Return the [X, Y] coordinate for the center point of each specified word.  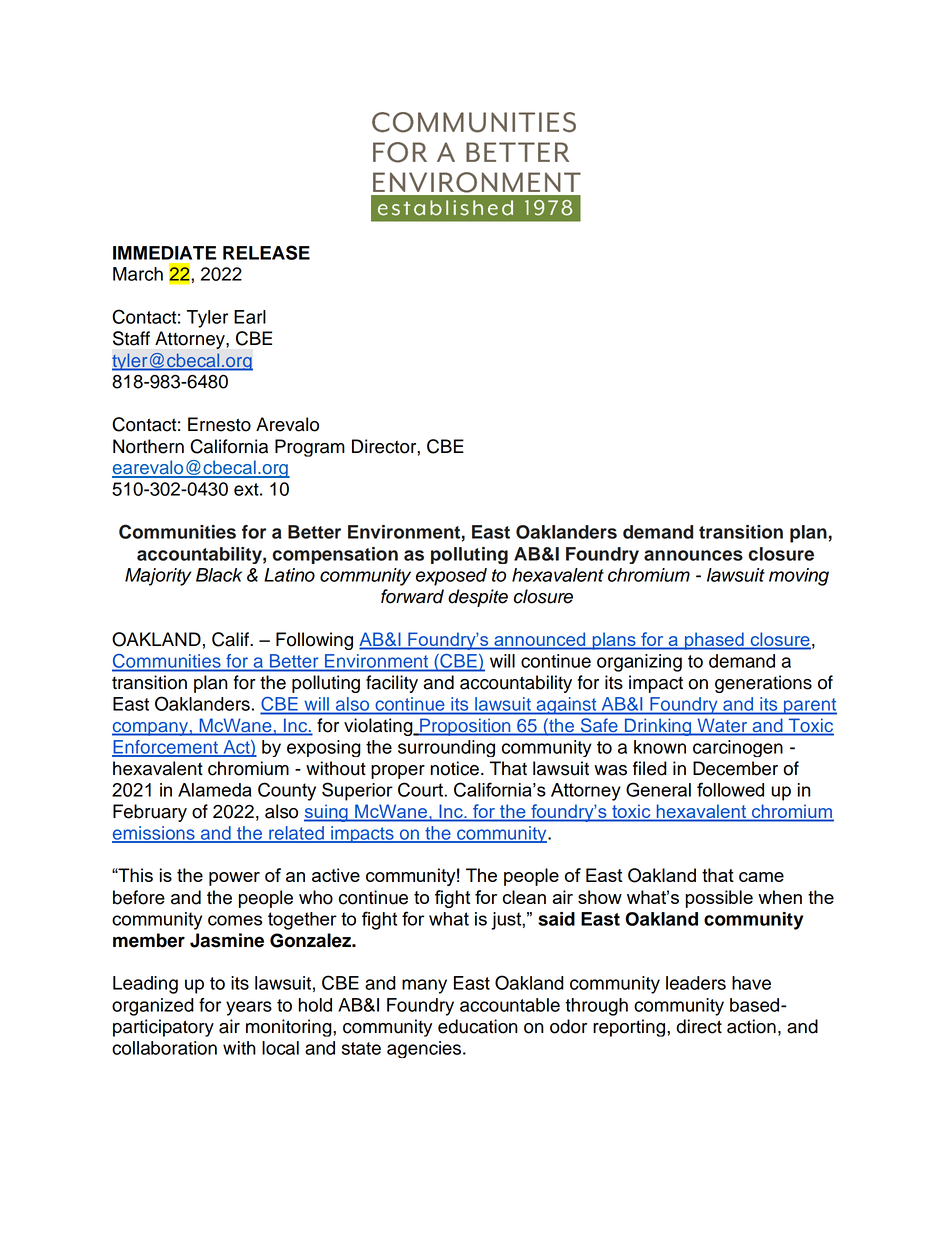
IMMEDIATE [164, 253]
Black [219, 575]
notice [454, 768]
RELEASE [266, 252]
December [735, 768]
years [249, 1008]
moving [799, 577]
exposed [451, 577]
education [478, 1026]
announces [693, 555]
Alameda [214, 790]
